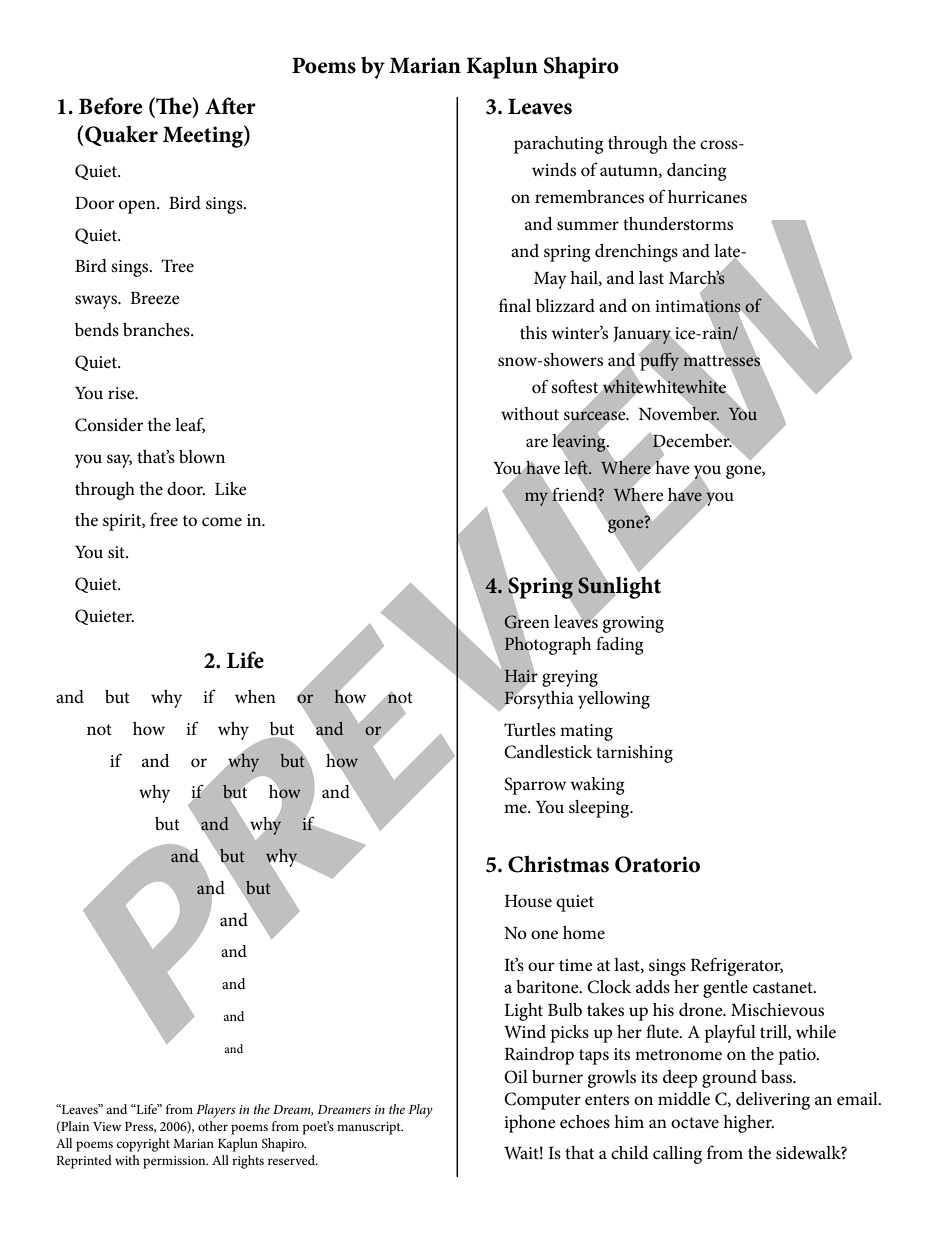 This screenshot has width=952, height=1233. I want to click on parachuting, so click(558, 145).
